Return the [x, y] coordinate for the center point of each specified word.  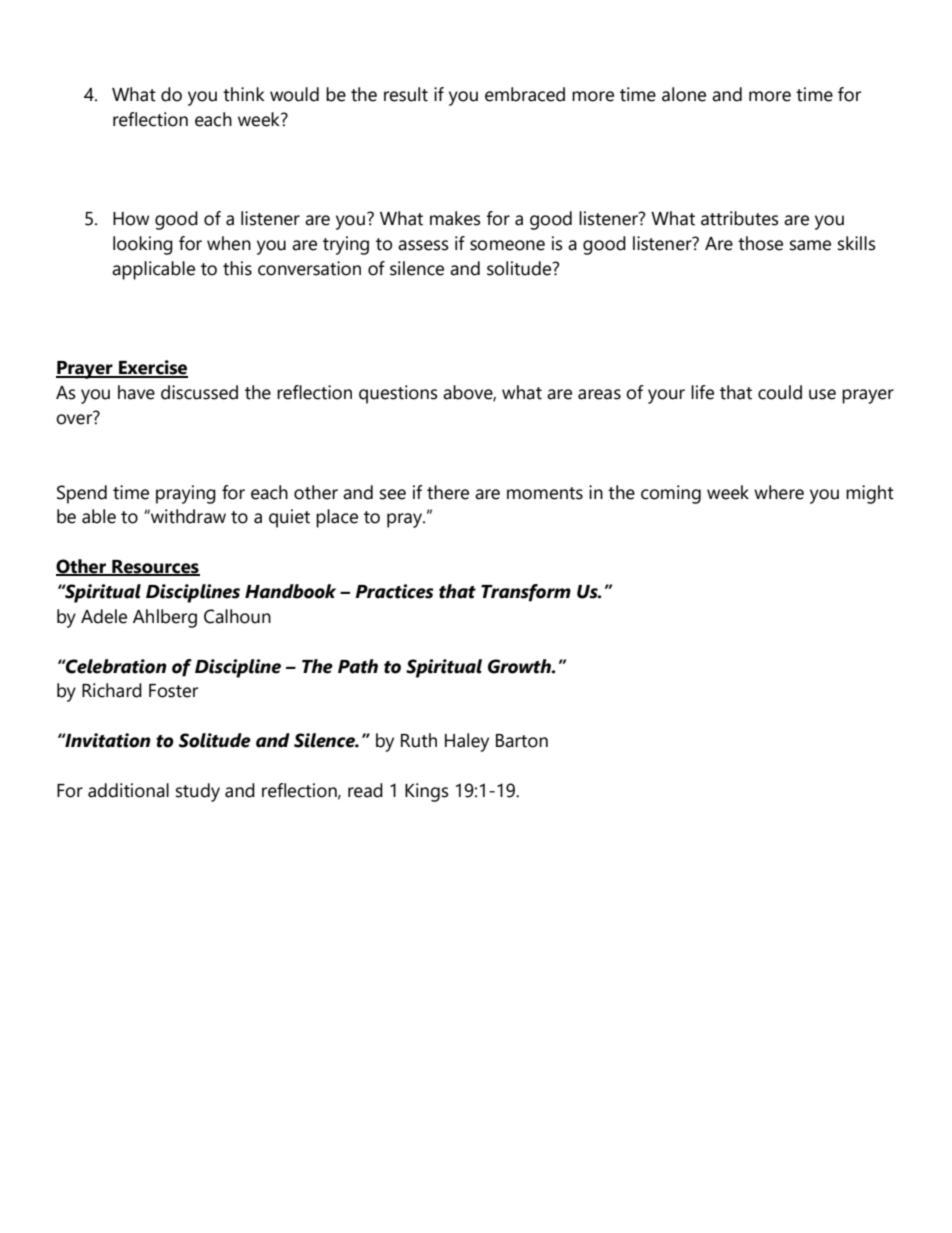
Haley [467, 742]
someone [507, 245]
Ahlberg [165, 618]
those [760, 243]
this [237, 268]
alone [684, 94]
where [779, 492]
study [198, 792]
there [448, 492]
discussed [199, 392]
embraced [525, 94]
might [870, 494]
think [244, 94]
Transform [526, 593]
